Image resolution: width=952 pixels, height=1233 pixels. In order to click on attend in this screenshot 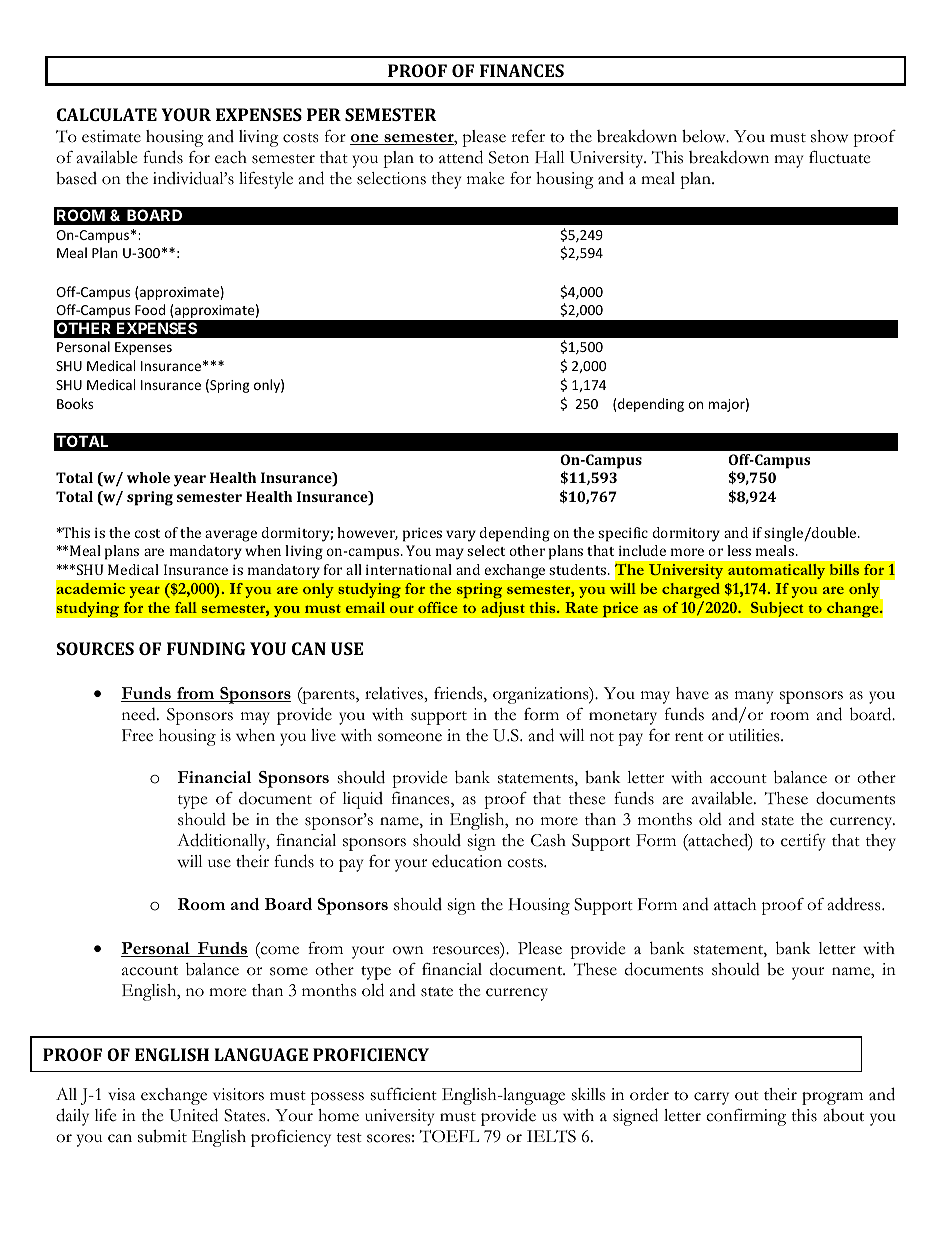, I will do `click(461, 157)`.
